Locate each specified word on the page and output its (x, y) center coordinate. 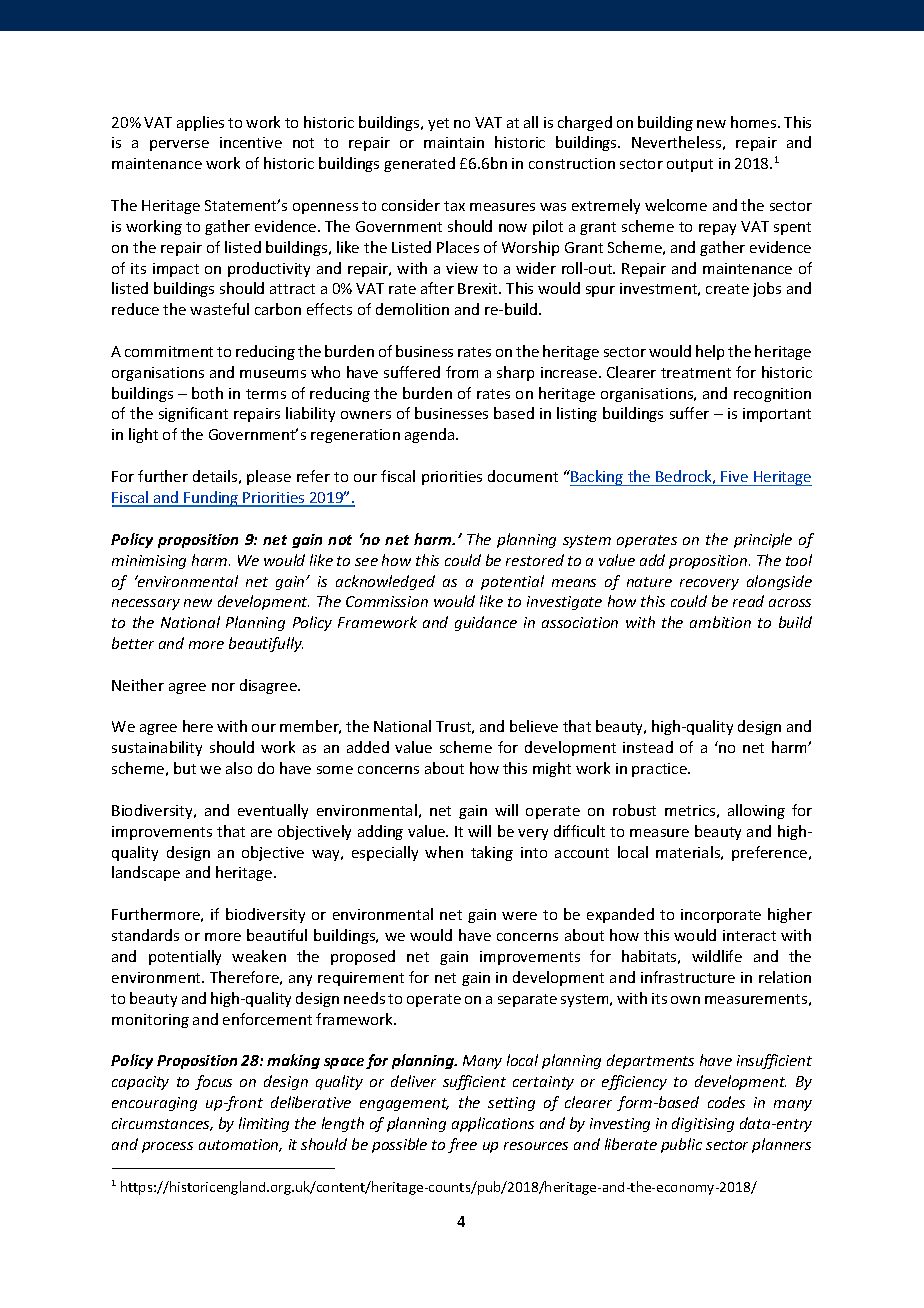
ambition (720, 622)
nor (223, 687)
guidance (486, 623)
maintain (454, 142)
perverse (179, 145)
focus (213, 1082)
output (690, 165)
